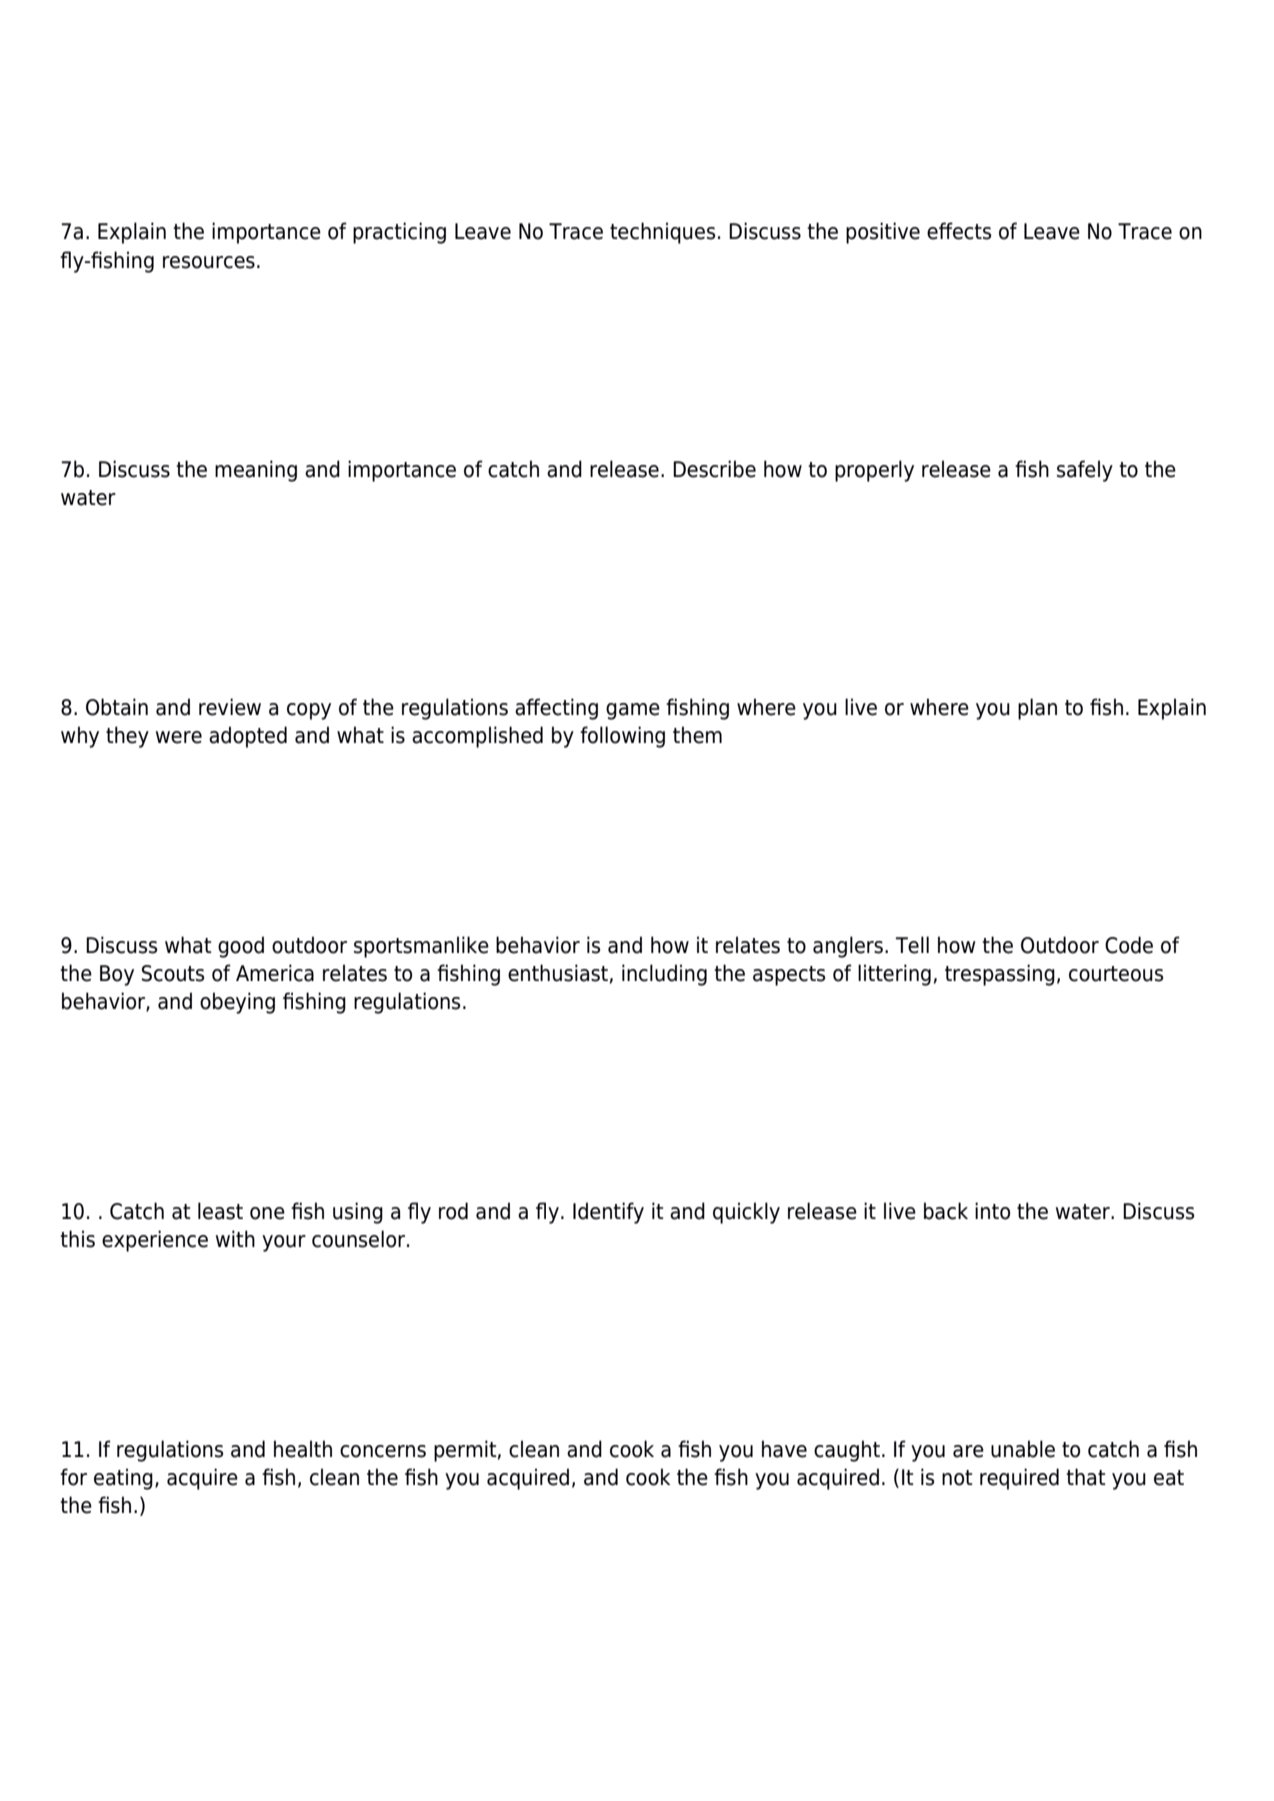 Image resolution: width=1274 pixels, height=1801 pixels. What do you see at coordinates (662, 233) in the document?
I see `techniques` at bounding box center [662, 233].
